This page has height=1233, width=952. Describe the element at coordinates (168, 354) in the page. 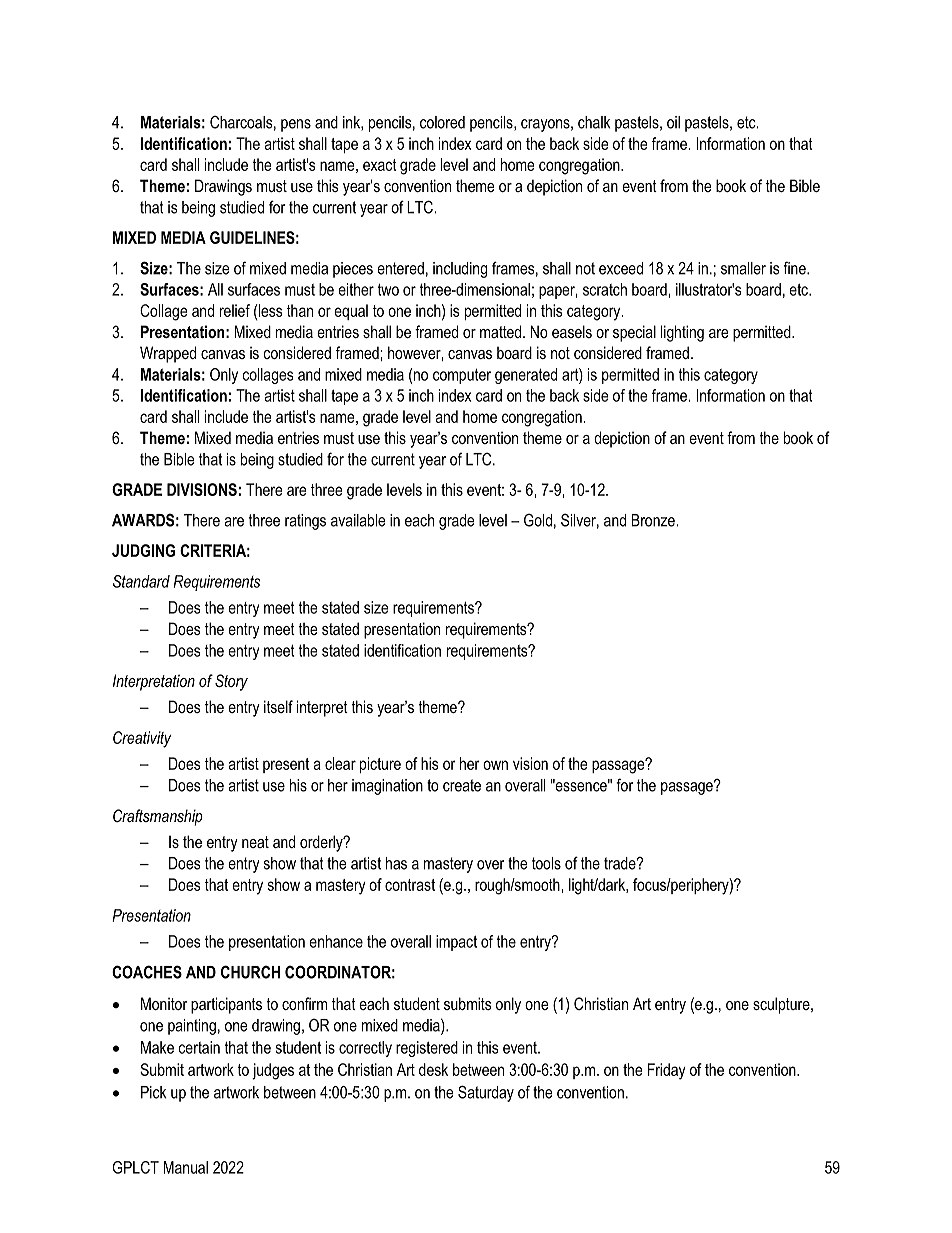

I see `Wrapped` at that location.
